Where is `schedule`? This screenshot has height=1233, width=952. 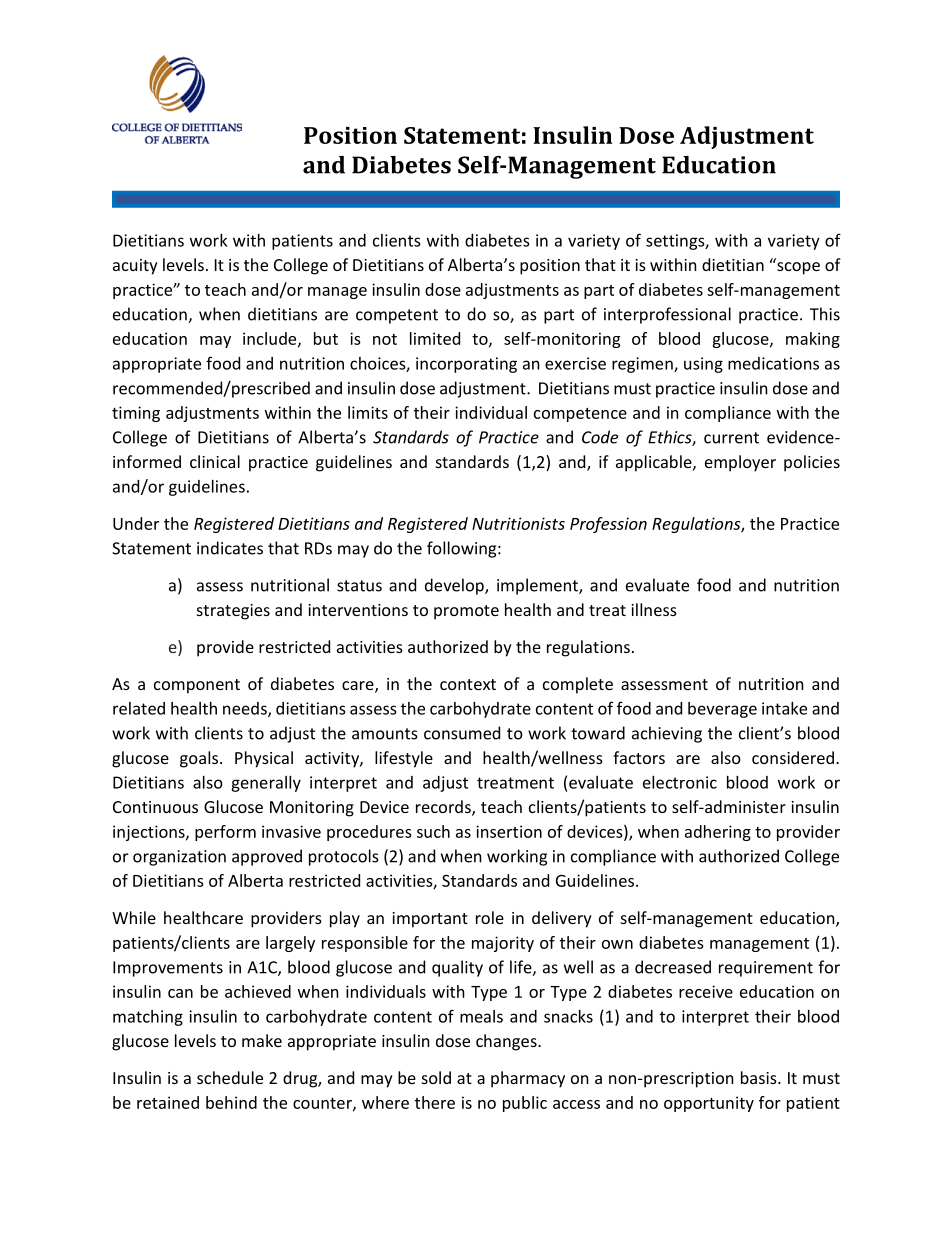
schedule is located at coordinates (230, 1077).
